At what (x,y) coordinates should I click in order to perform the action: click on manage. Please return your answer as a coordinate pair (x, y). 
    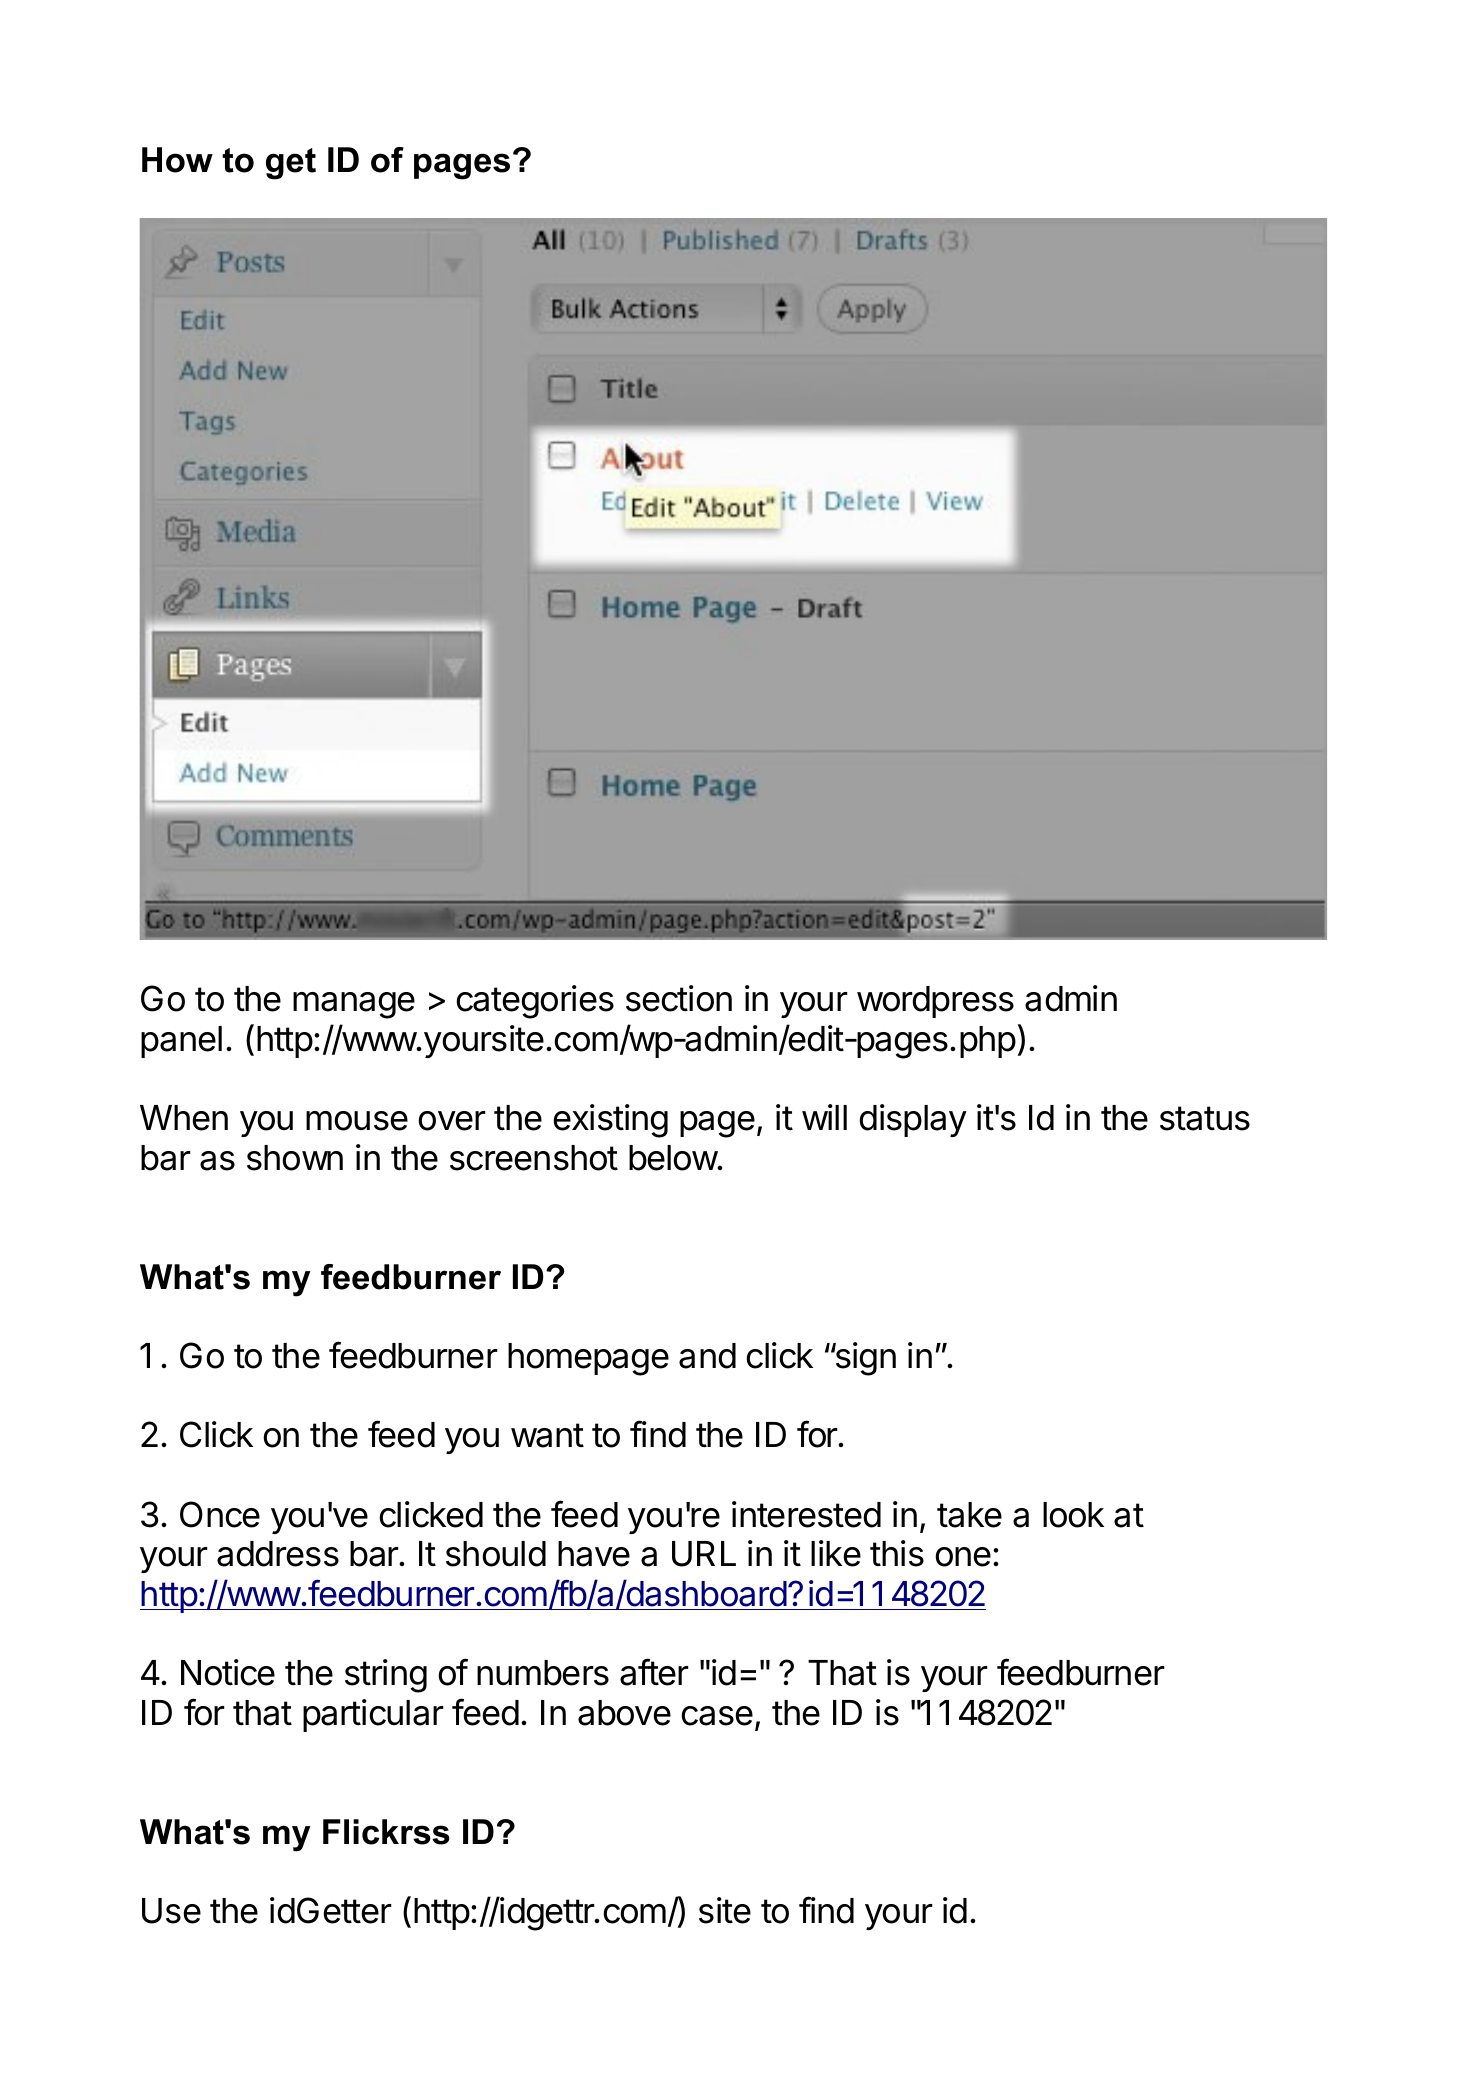
    Looking at the image, I should click on (354, 1005).
